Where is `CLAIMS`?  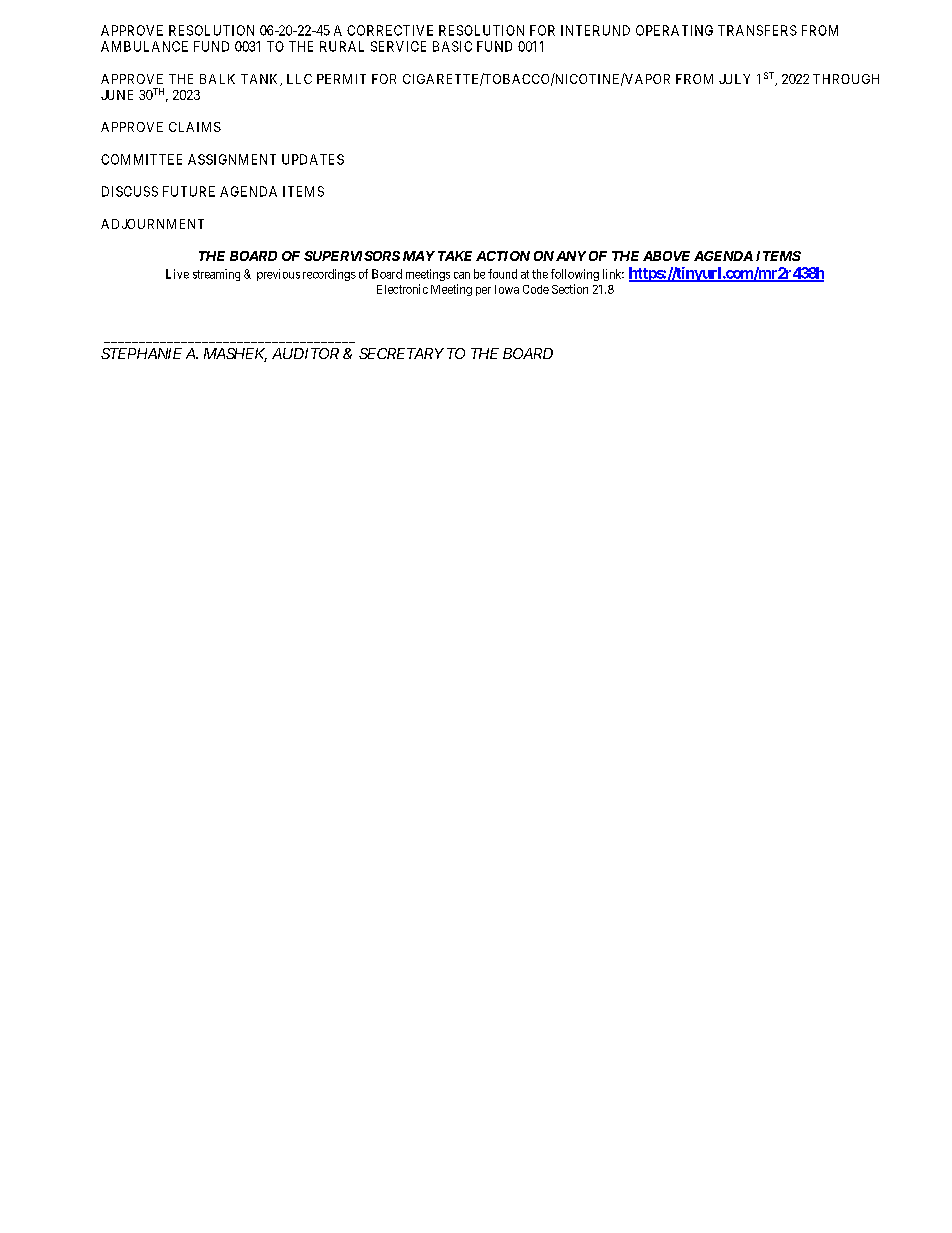 CLAIMS is located at coordinates (195, 127).
